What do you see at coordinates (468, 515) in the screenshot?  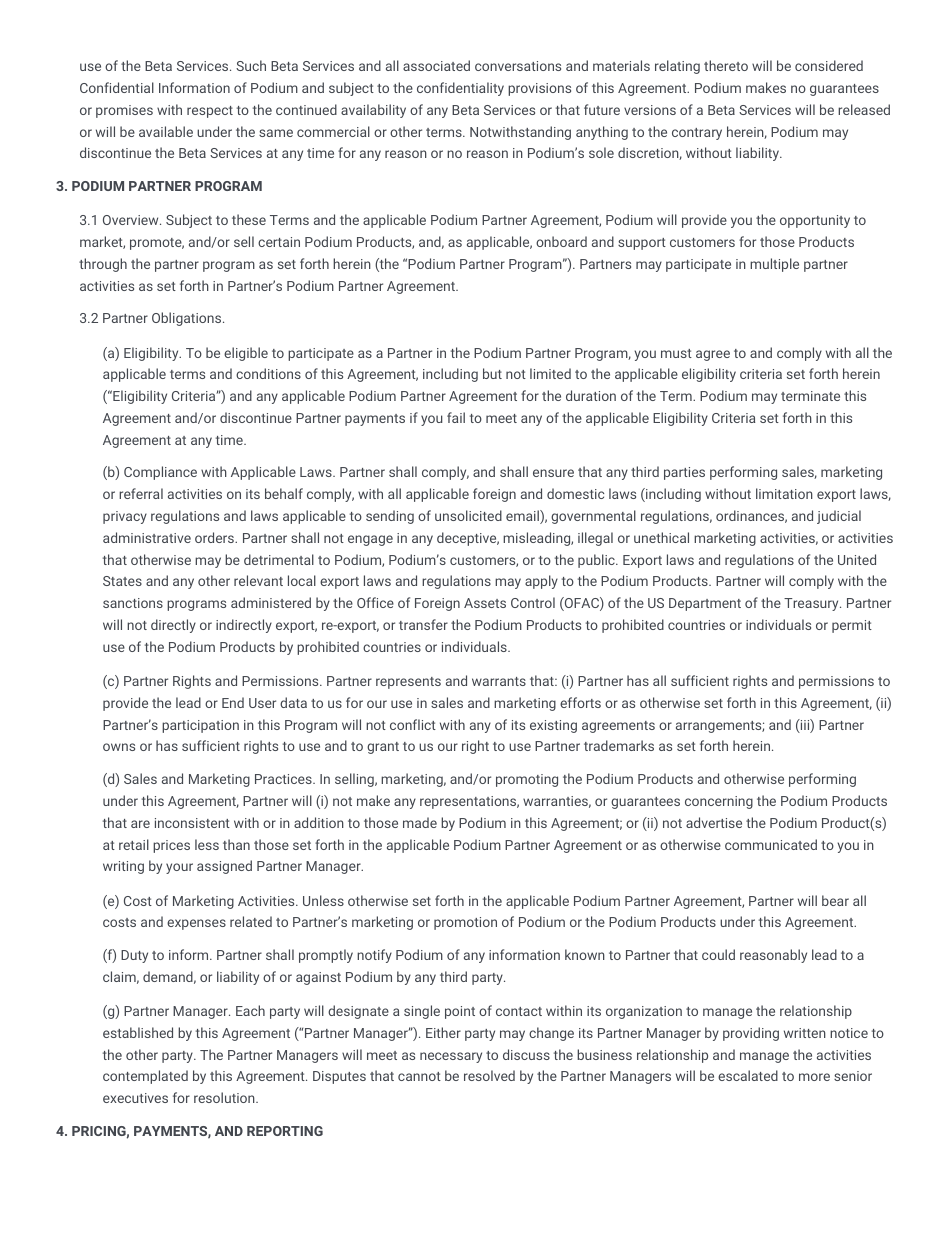 I see `unsolicited` at bounding box center [468, 515].
